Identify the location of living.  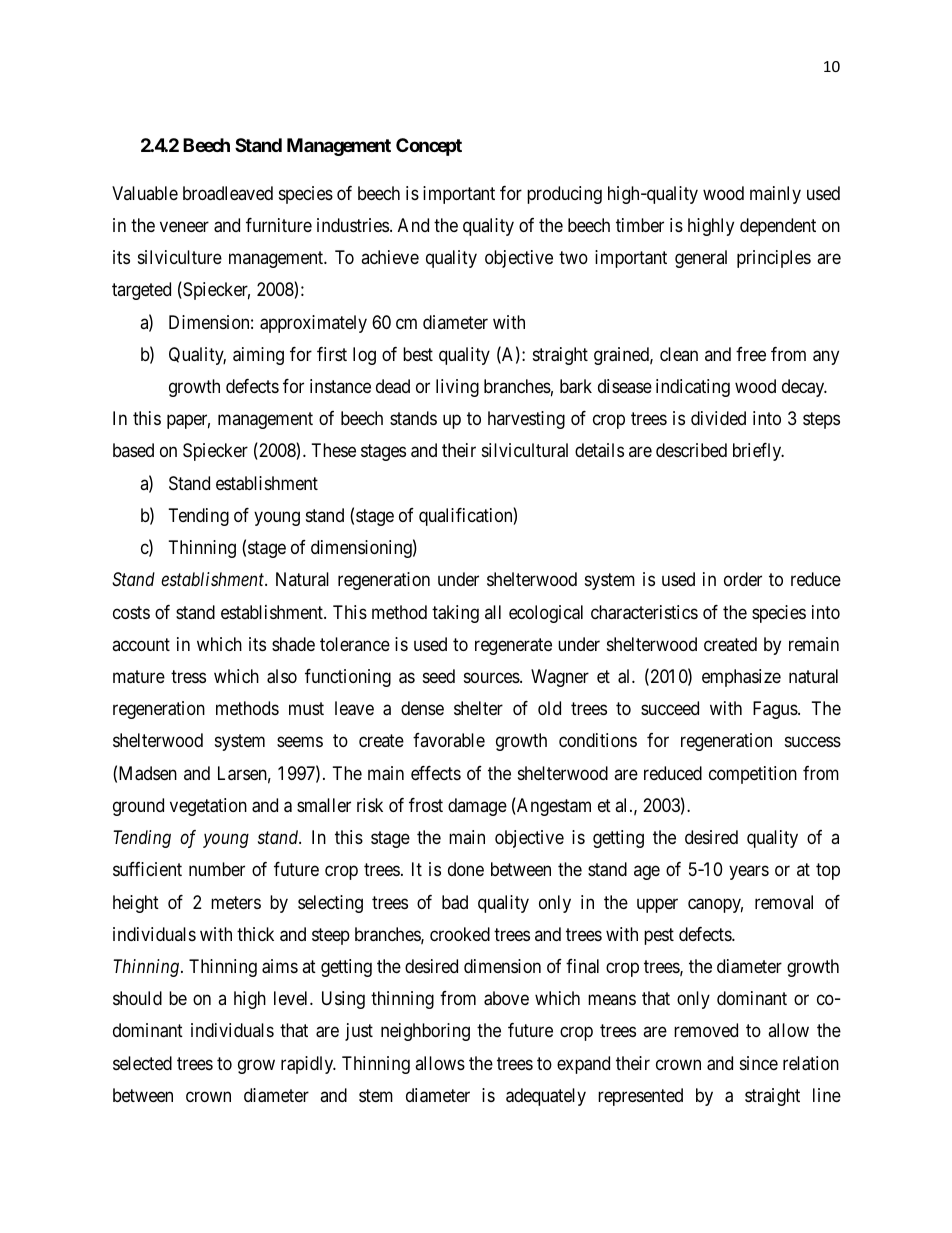
(457, 388).
